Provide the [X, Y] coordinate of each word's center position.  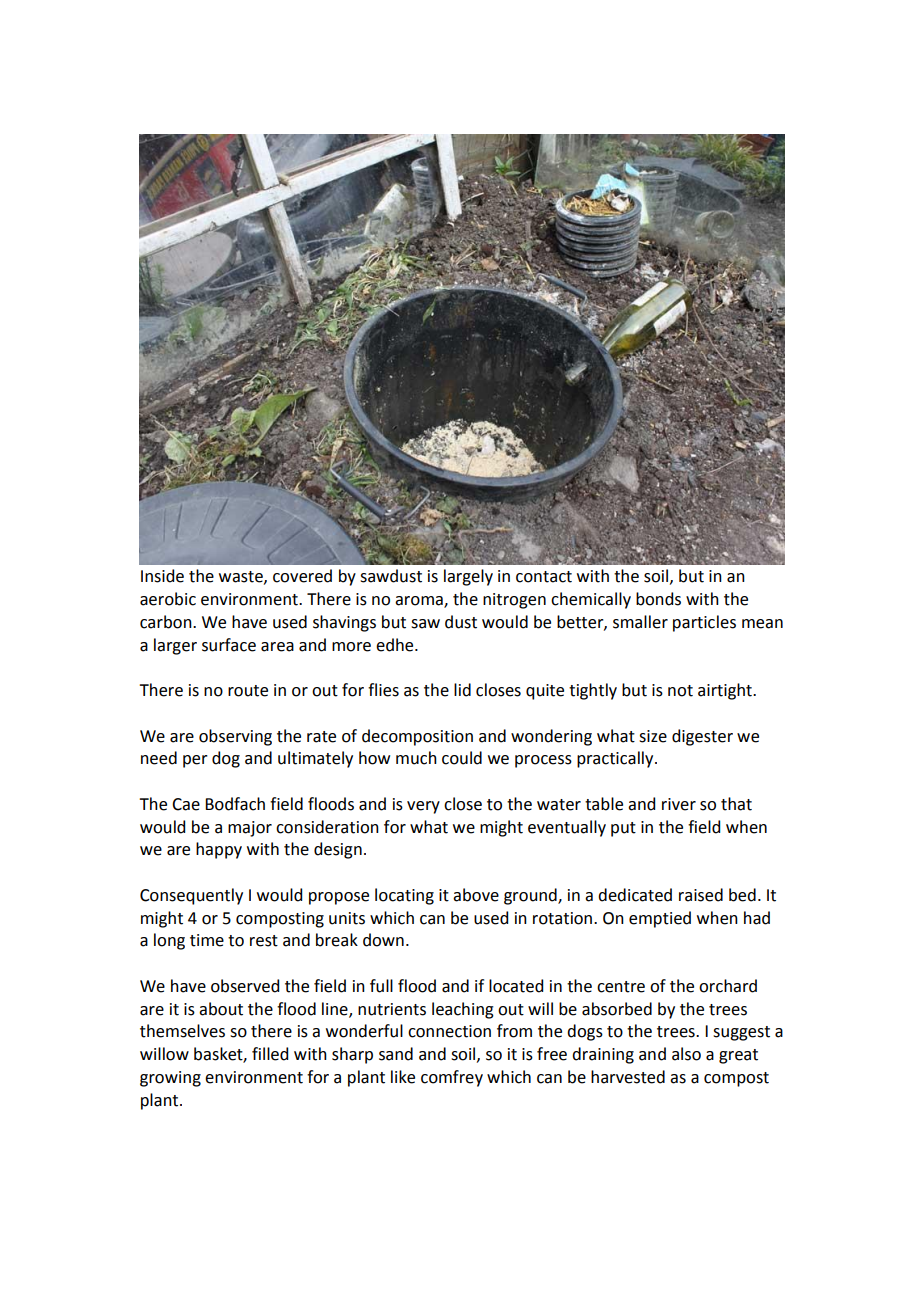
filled [270, 1054]
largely [468, 577]
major [250, 829]
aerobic [168, 599]
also [686, 1054]
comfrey [452, 1078]
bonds [658, 599]
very [423, 807]
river [679, 804]
